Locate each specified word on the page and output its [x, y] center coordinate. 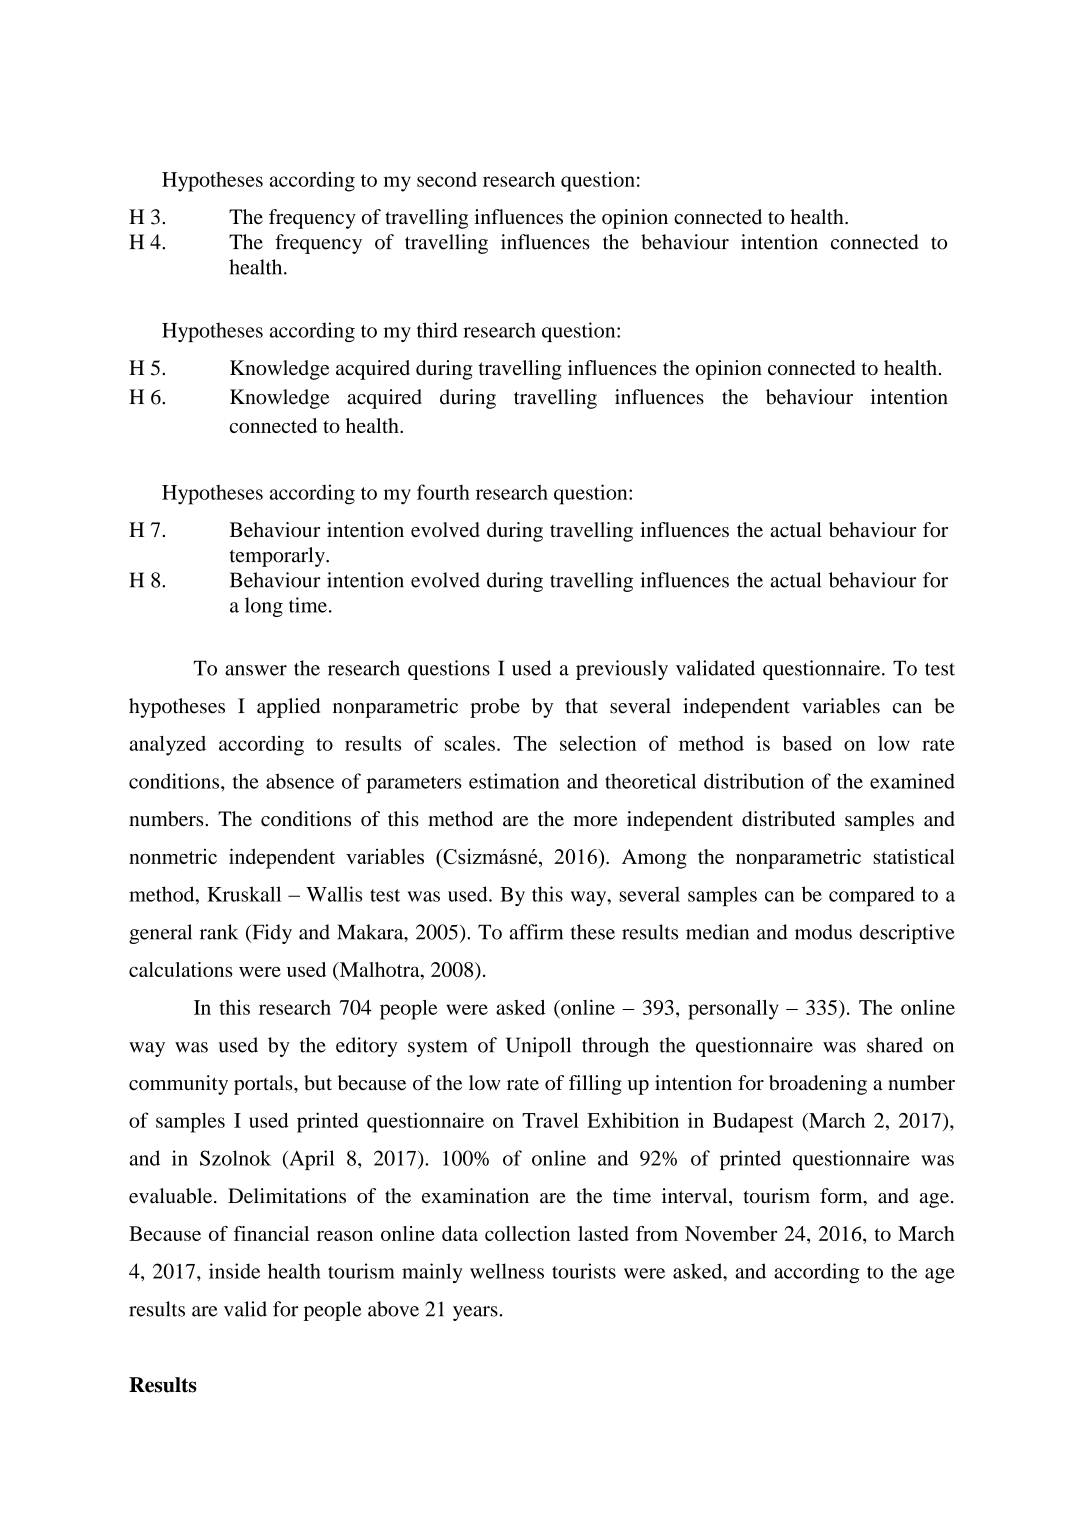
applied [288, 708]
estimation [514, 781]
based [807, 743]
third [437, 330]
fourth [443, 492]
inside [234, 1271]
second [447, 179]
